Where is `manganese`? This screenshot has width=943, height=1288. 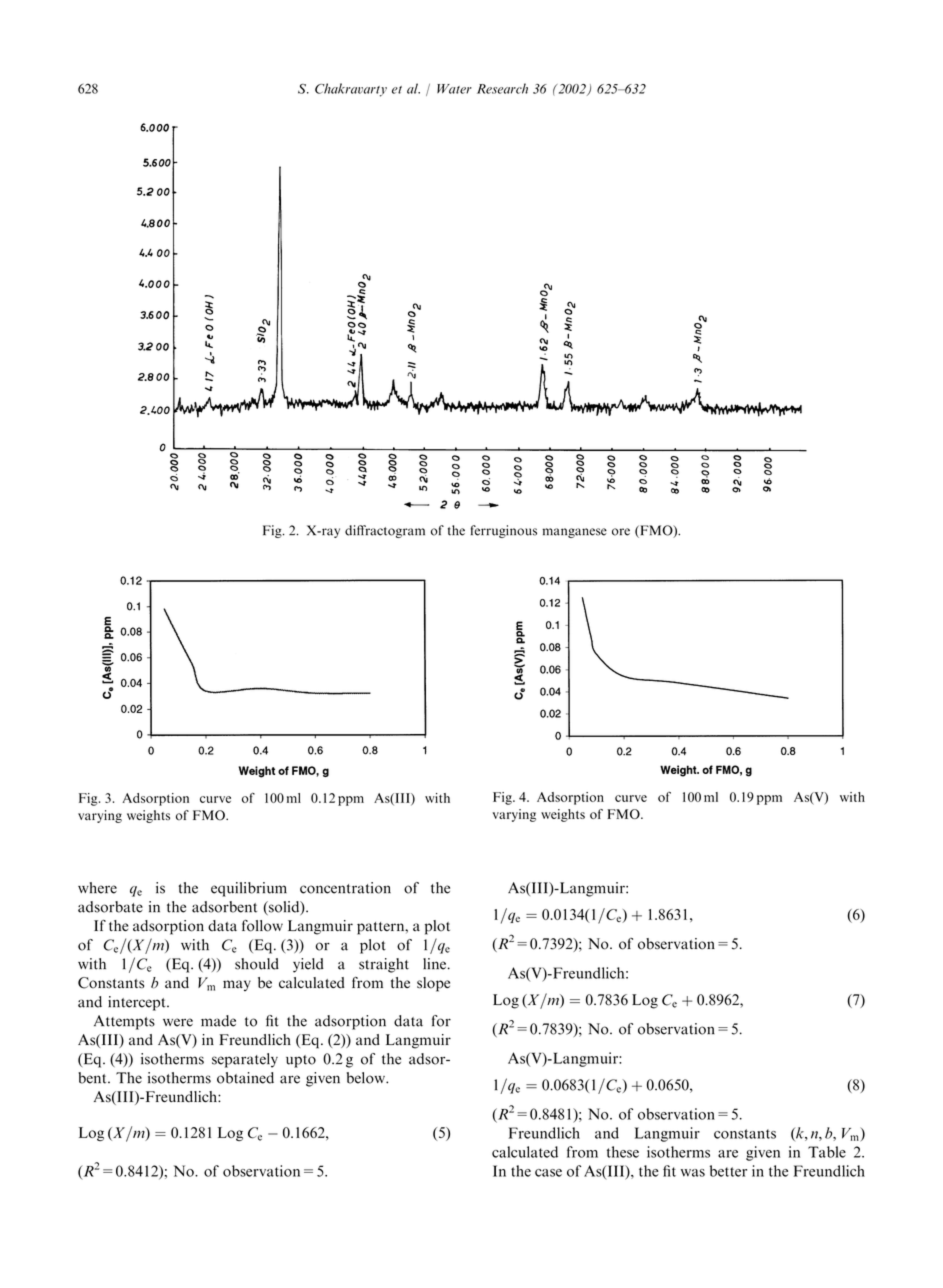 manganese is located at coordinates (574, 533).
